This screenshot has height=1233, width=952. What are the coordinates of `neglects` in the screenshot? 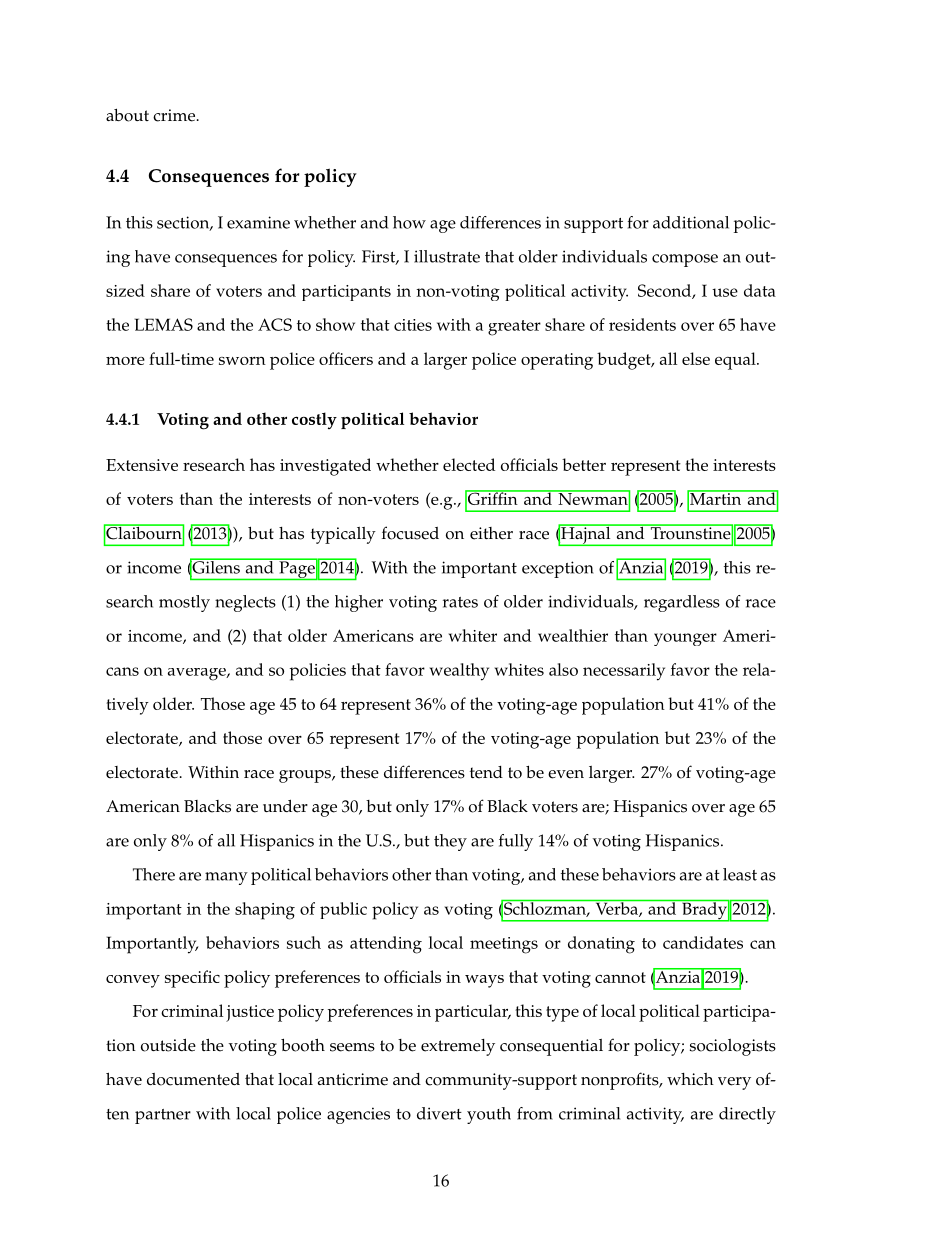 It's located at (245, 603).
